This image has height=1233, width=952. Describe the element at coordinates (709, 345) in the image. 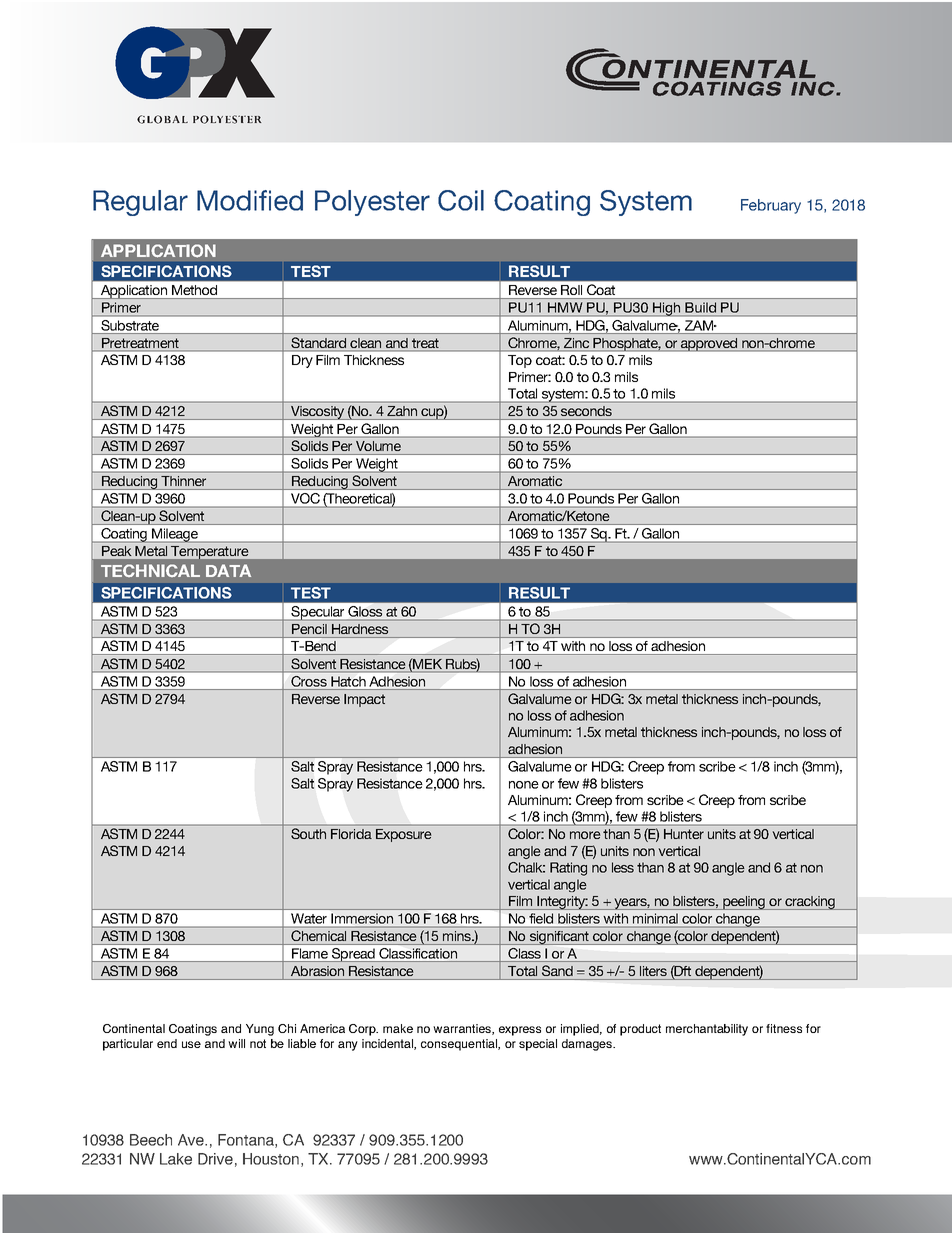

I see `approved` at that location.
